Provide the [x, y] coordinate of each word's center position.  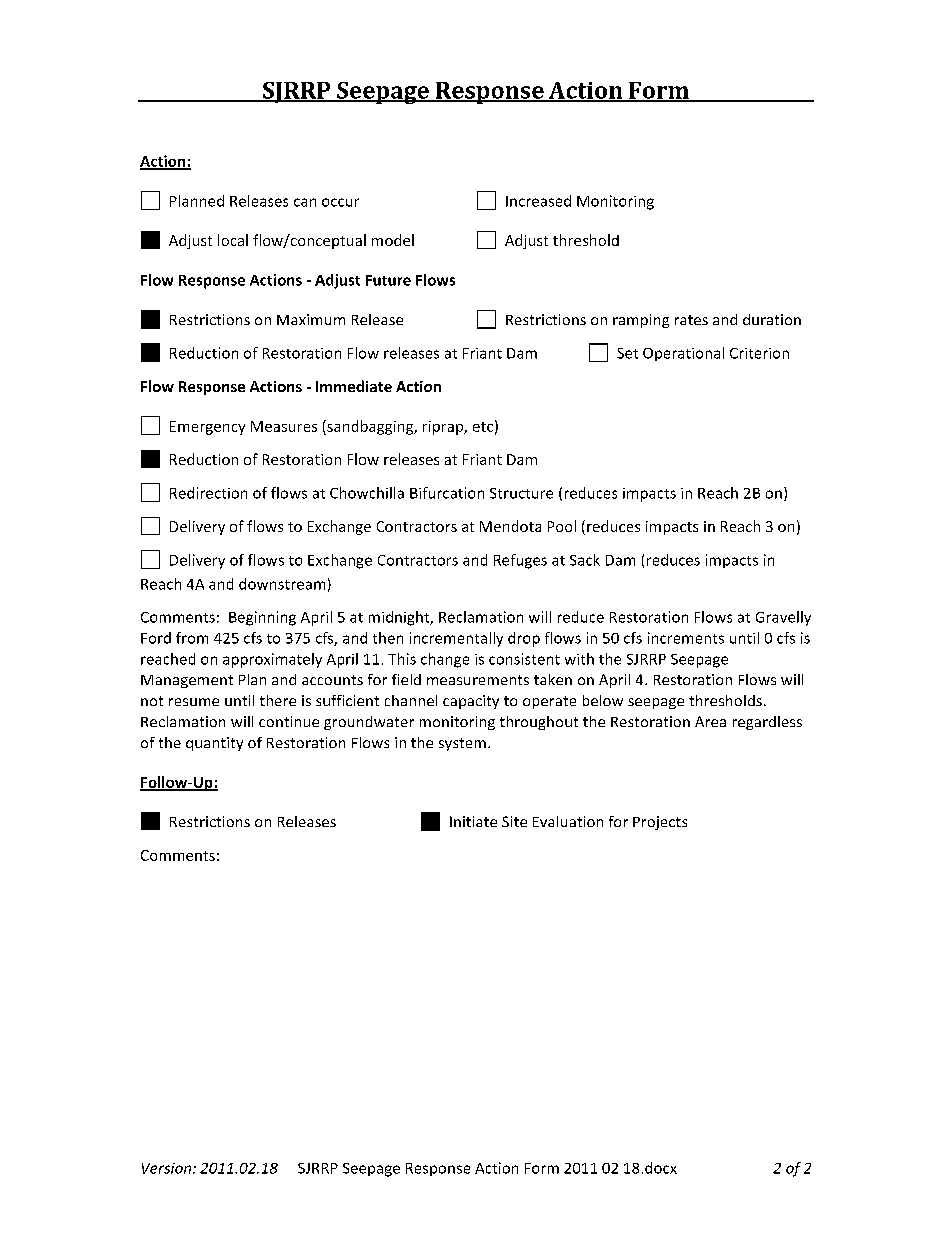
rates [691, 320]
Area [710, 721]
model [393, 240]
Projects [660, 823]
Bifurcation [447, 493]
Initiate [473, 821]
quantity [214, 744]
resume [194, 702]
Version [168, 1168]
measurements [478, 680]
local [233, 240]
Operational [683, 354]
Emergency [207, 428]
